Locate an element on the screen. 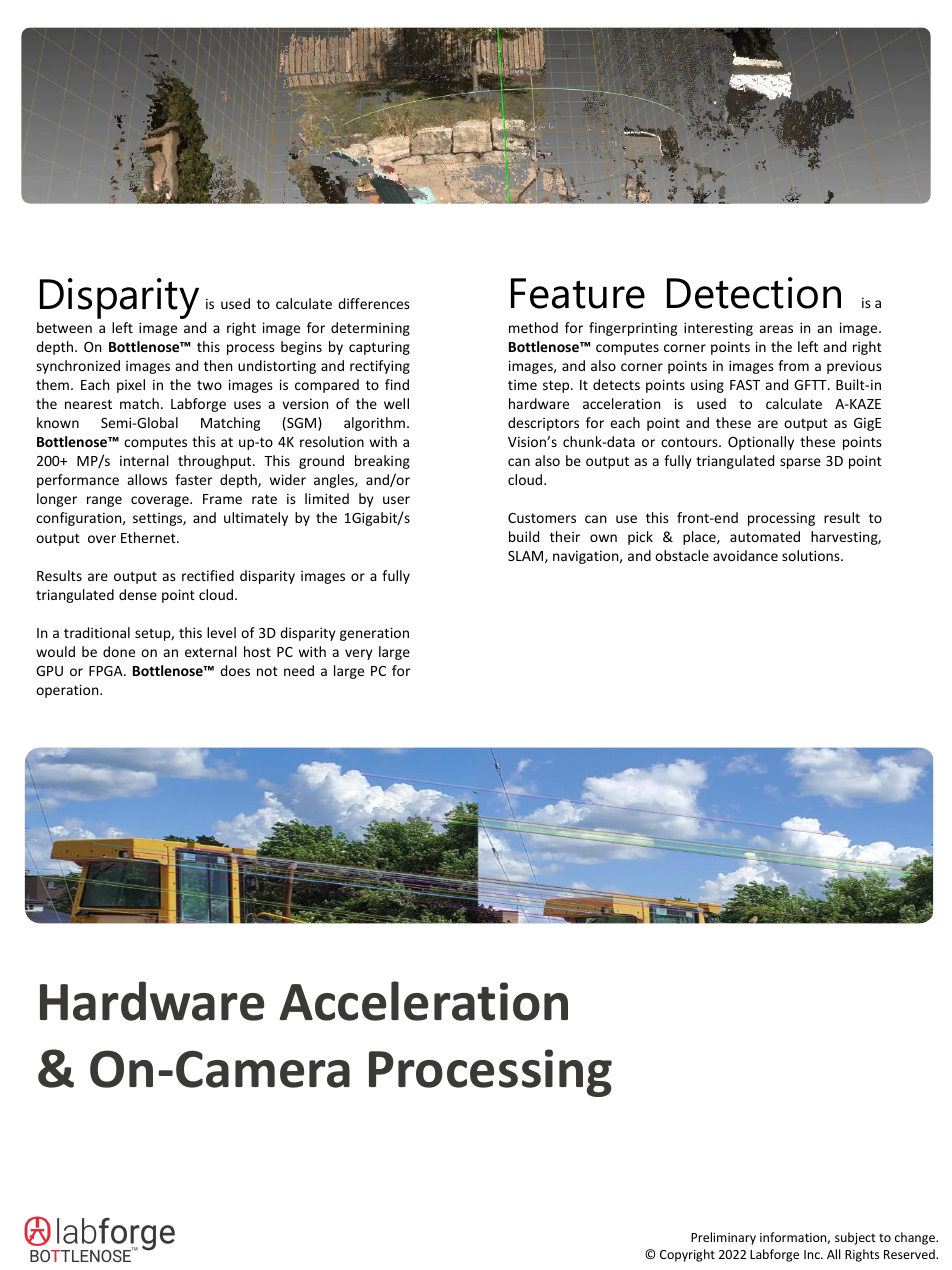 The height and width of the screenshot is (1270, 952). between is located at coordinates (64, 327).
